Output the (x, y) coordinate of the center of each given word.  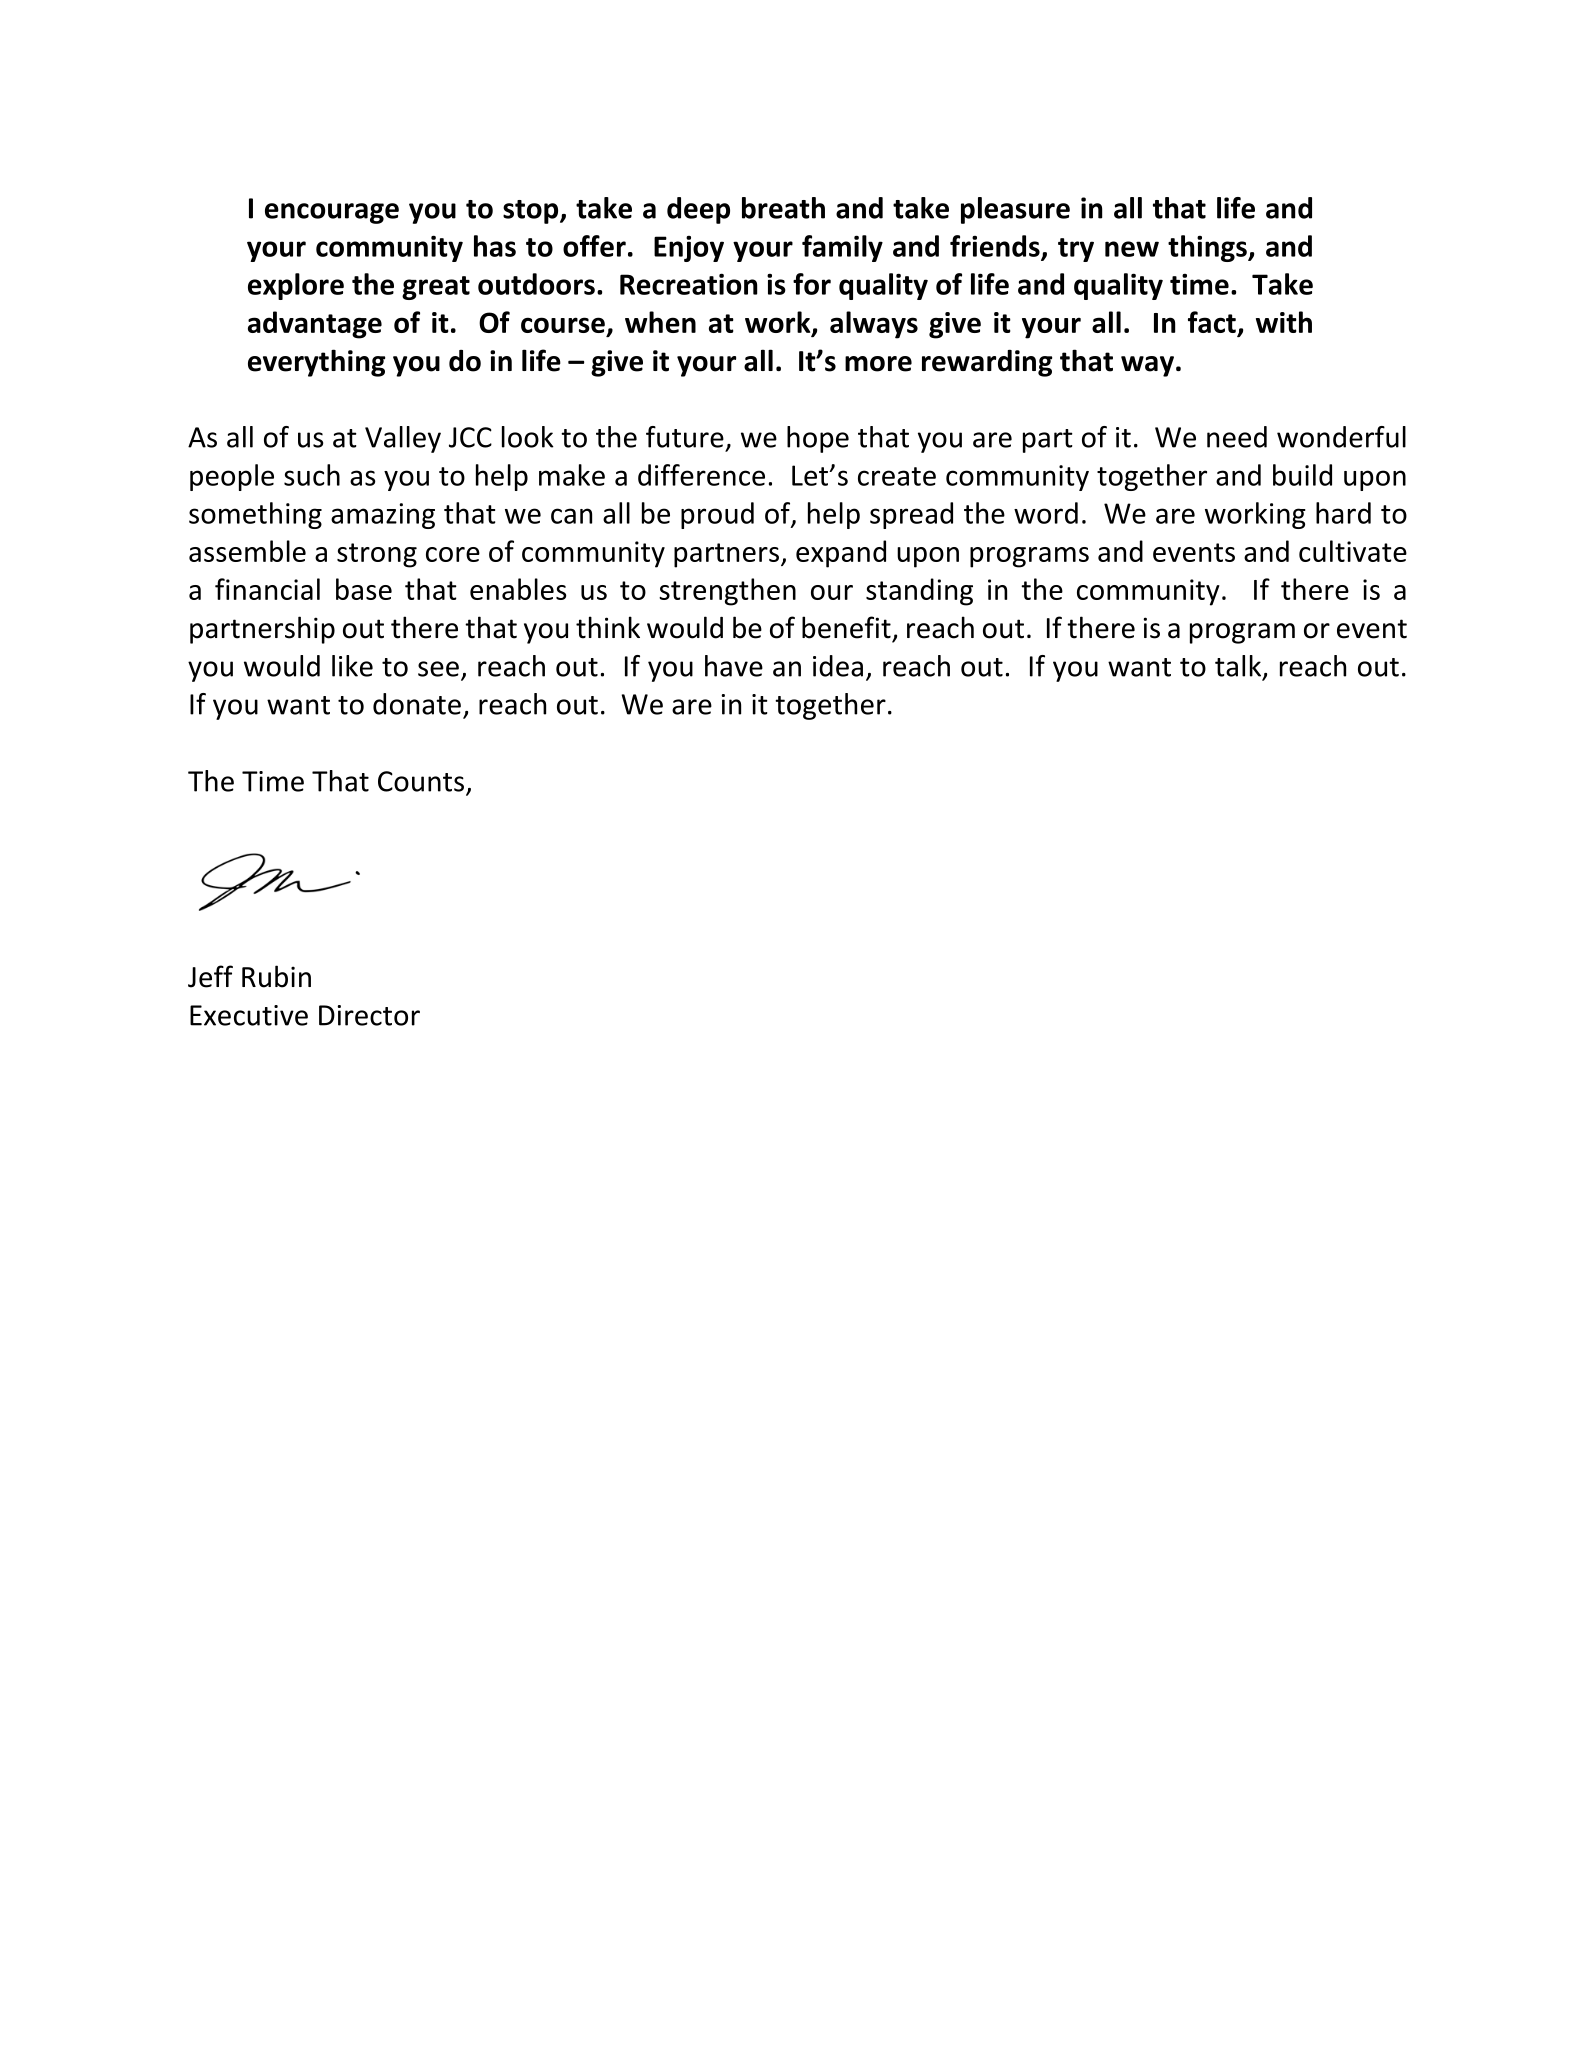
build (1302, 475)
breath (783, 208)
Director (369, 1015)
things (1208, 248)
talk (1239, 667)
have (734, 666)
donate (417, 704)
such (312, 475)
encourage (332, 213)
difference (701, 475)
